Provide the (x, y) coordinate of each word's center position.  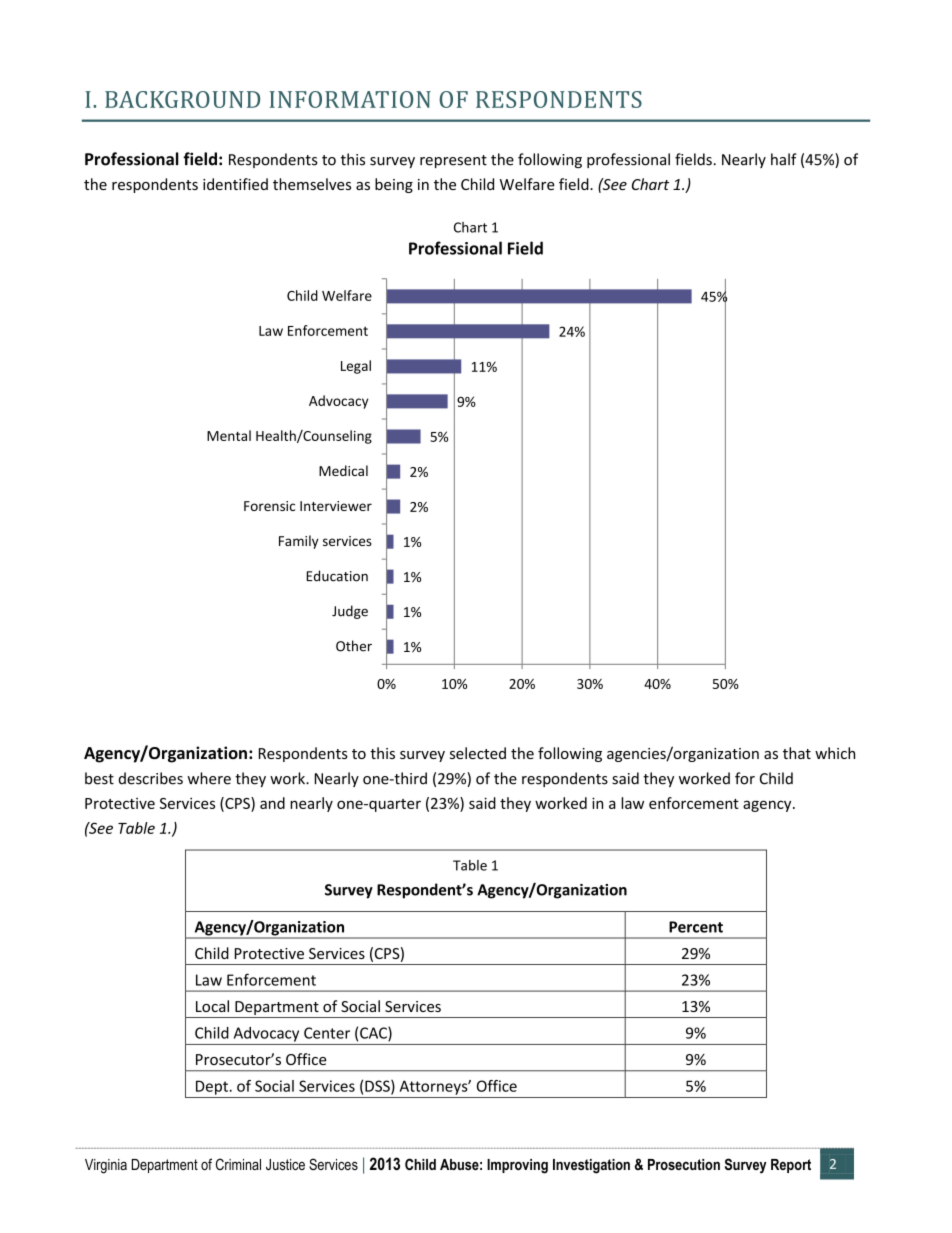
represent (453, 161)
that (797, 753)
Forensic (269, 506)
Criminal (238, 1164)
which (835, 753)
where (209, 778)
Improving (517, 1166)
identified (235, 184)
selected (478, 753)
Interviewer (336, 506)
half (784, 159)
